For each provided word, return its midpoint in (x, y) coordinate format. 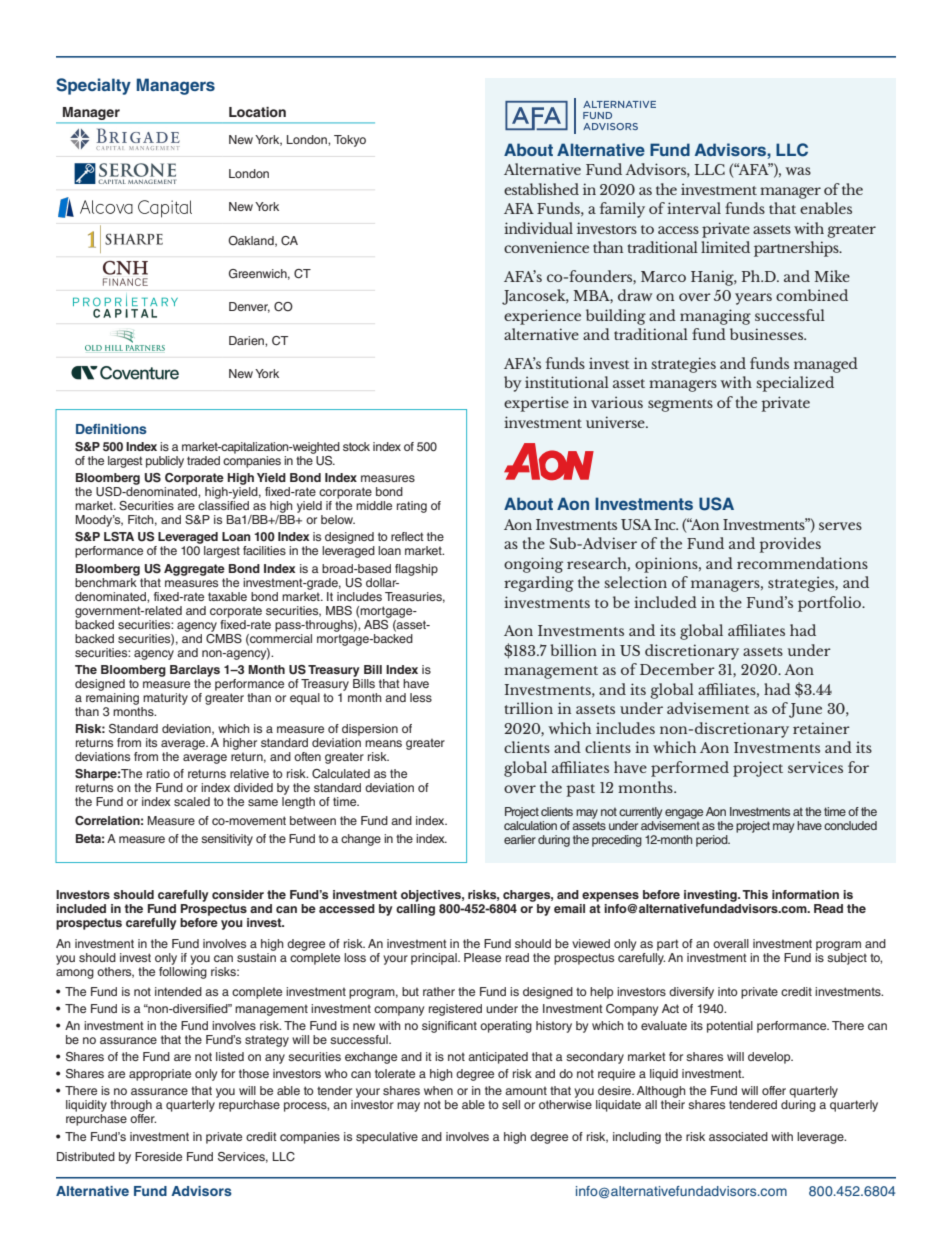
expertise (536, 404)
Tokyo (350, 141)
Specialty (93, 86)
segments (680, 405)
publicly (165, 462)
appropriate (160, 1075)
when (438, 1090)
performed (690, 769)
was (798, 171)
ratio (158, 773)
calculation (530, 825)
